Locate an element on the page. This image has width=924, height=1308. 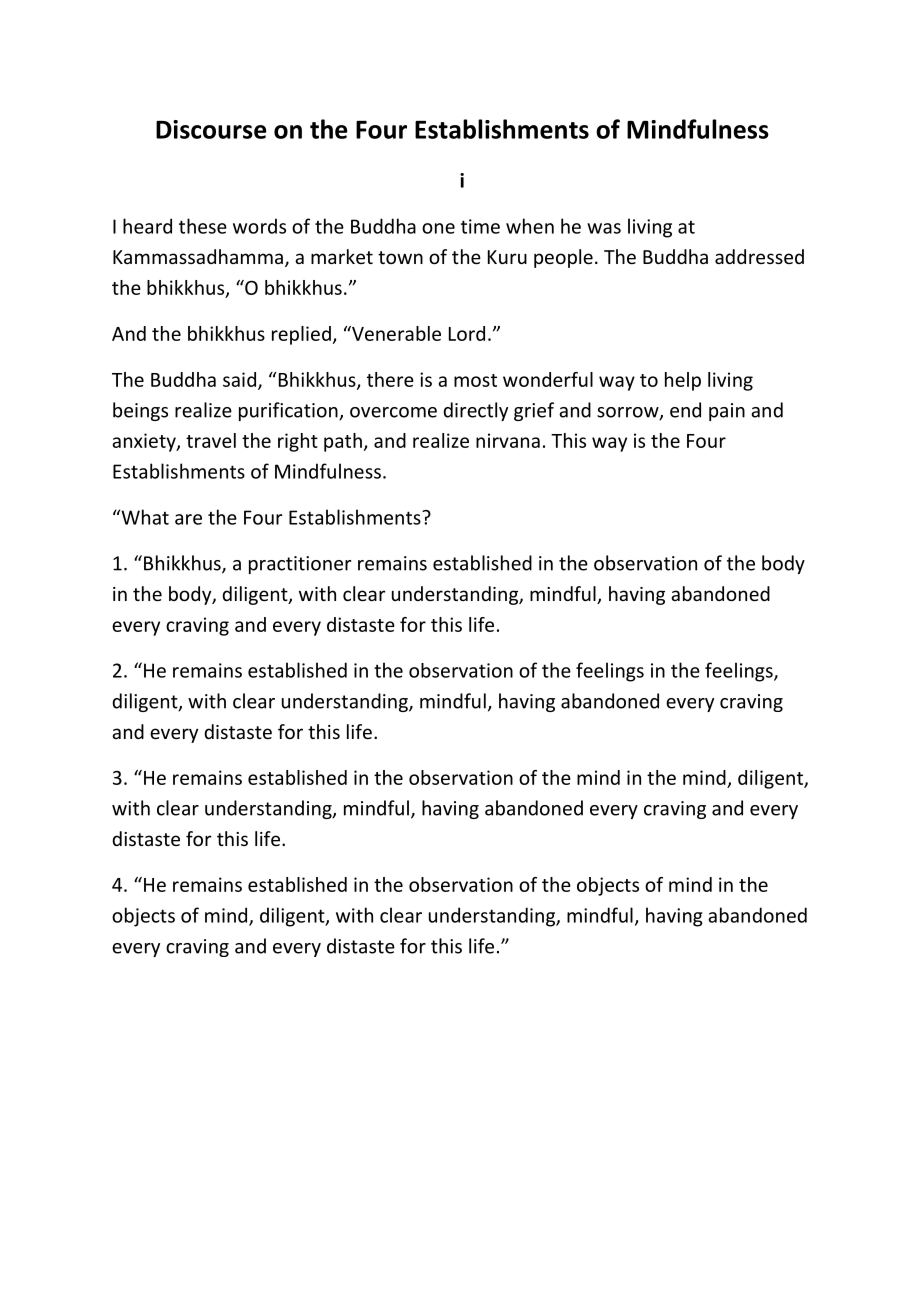
Lord is located at coordinates (467, 333).
